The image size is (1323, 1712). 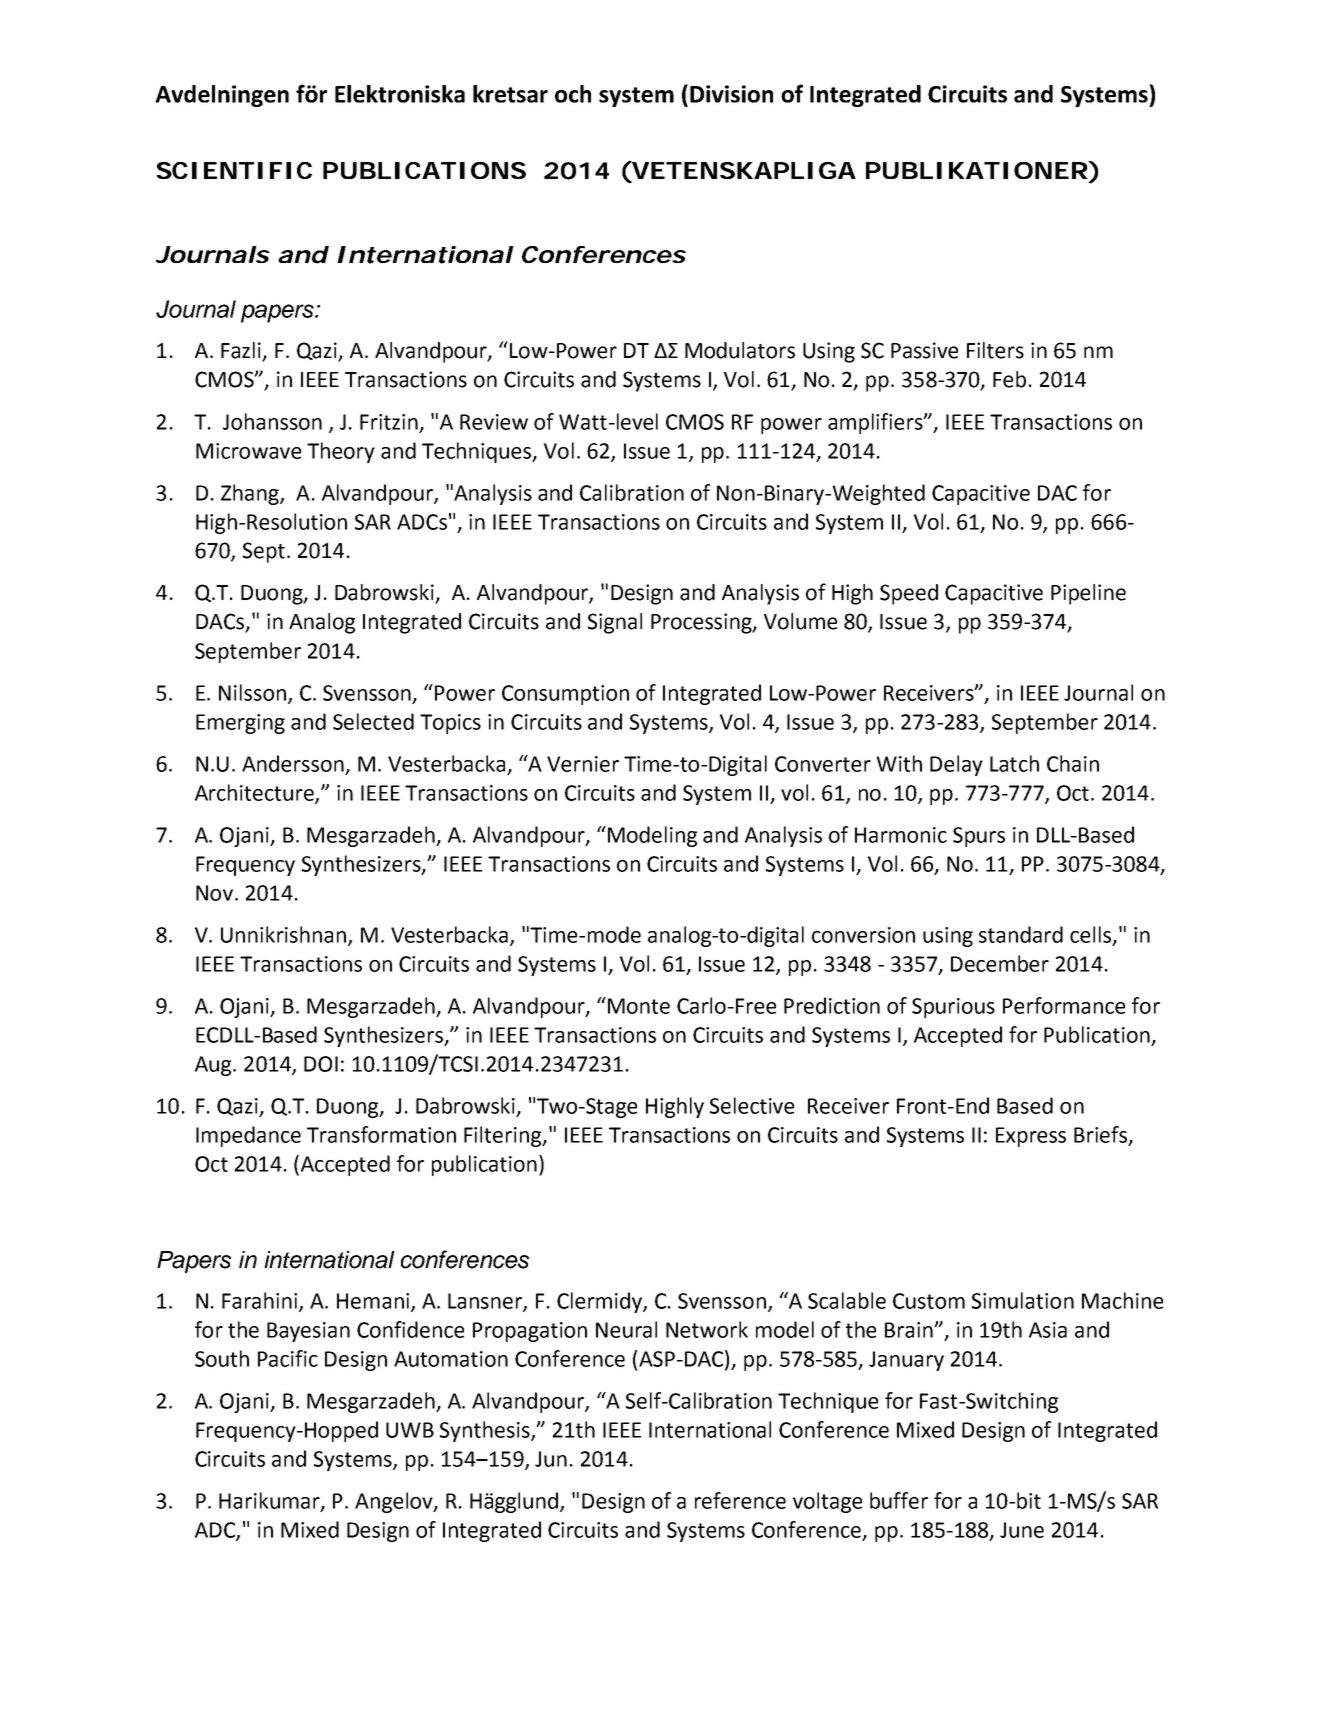 What do you see at coordinates (1022, 1530) in the page?
I see `June` at bounding box center [1022, 1530].
